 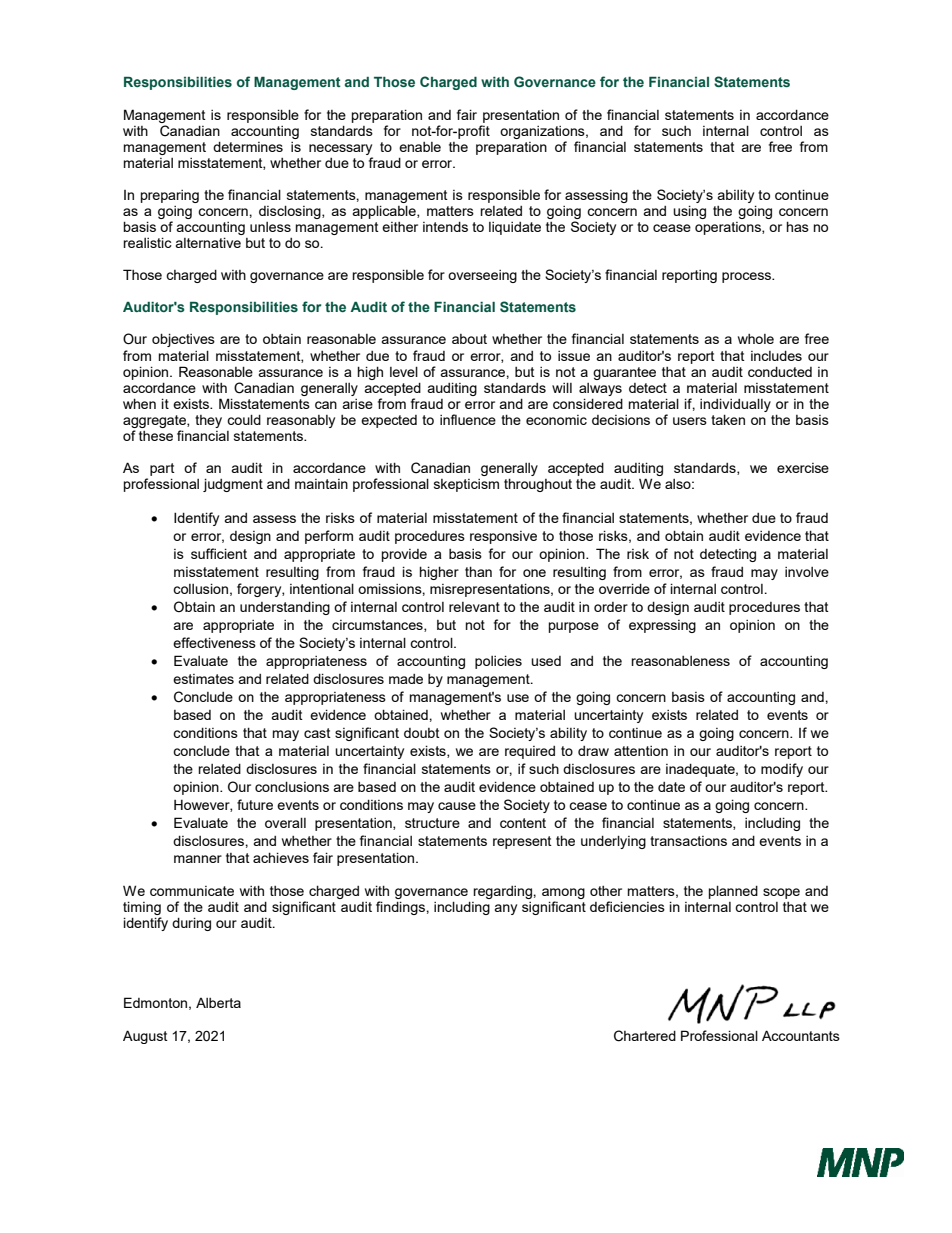 What do you see at coordinates (218, 1003) in the image?
I see `Alberta` at bounding box center [218, 1003].
